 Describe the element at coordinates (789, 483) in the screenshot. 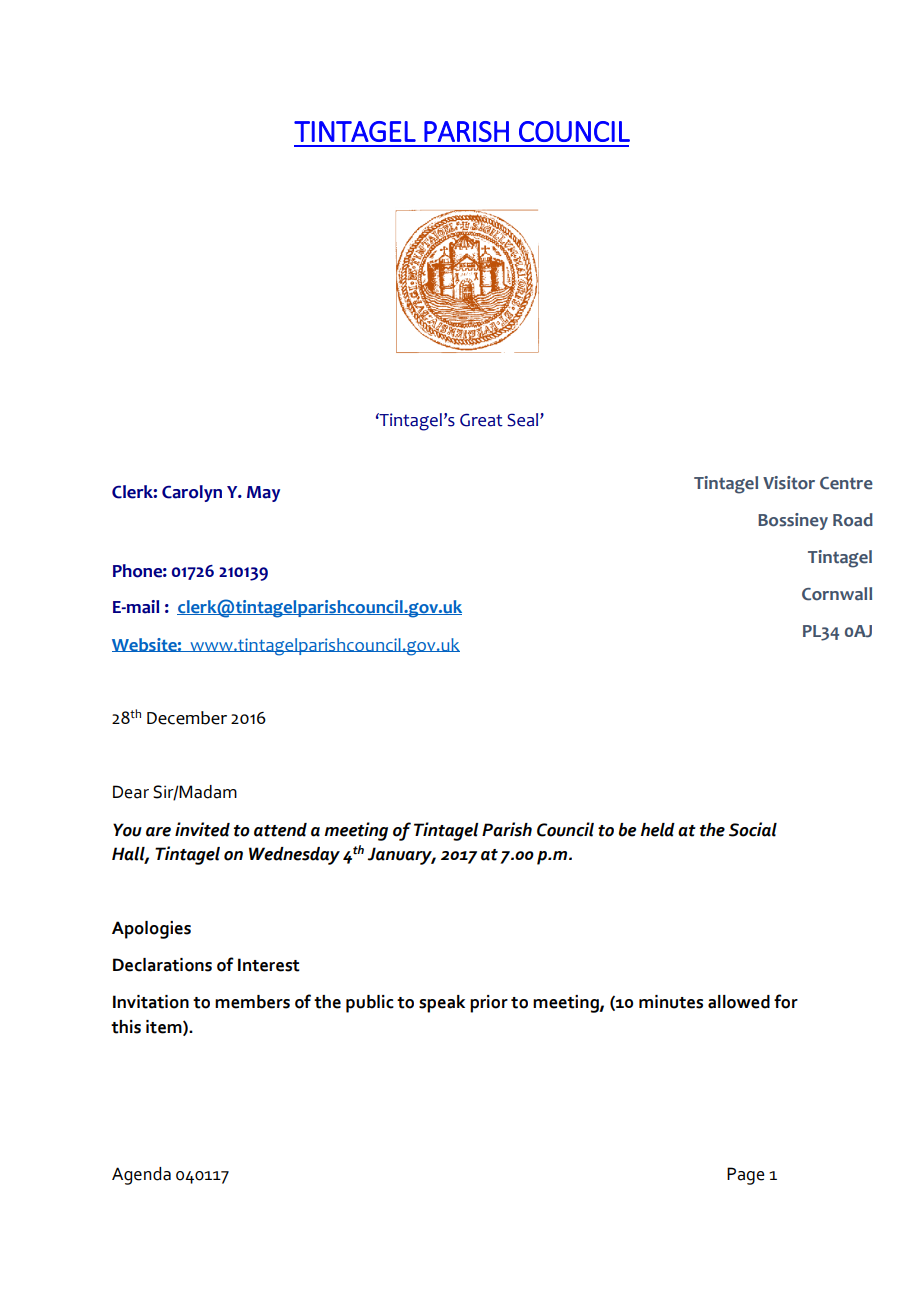

I see `Visitor` at that location.
